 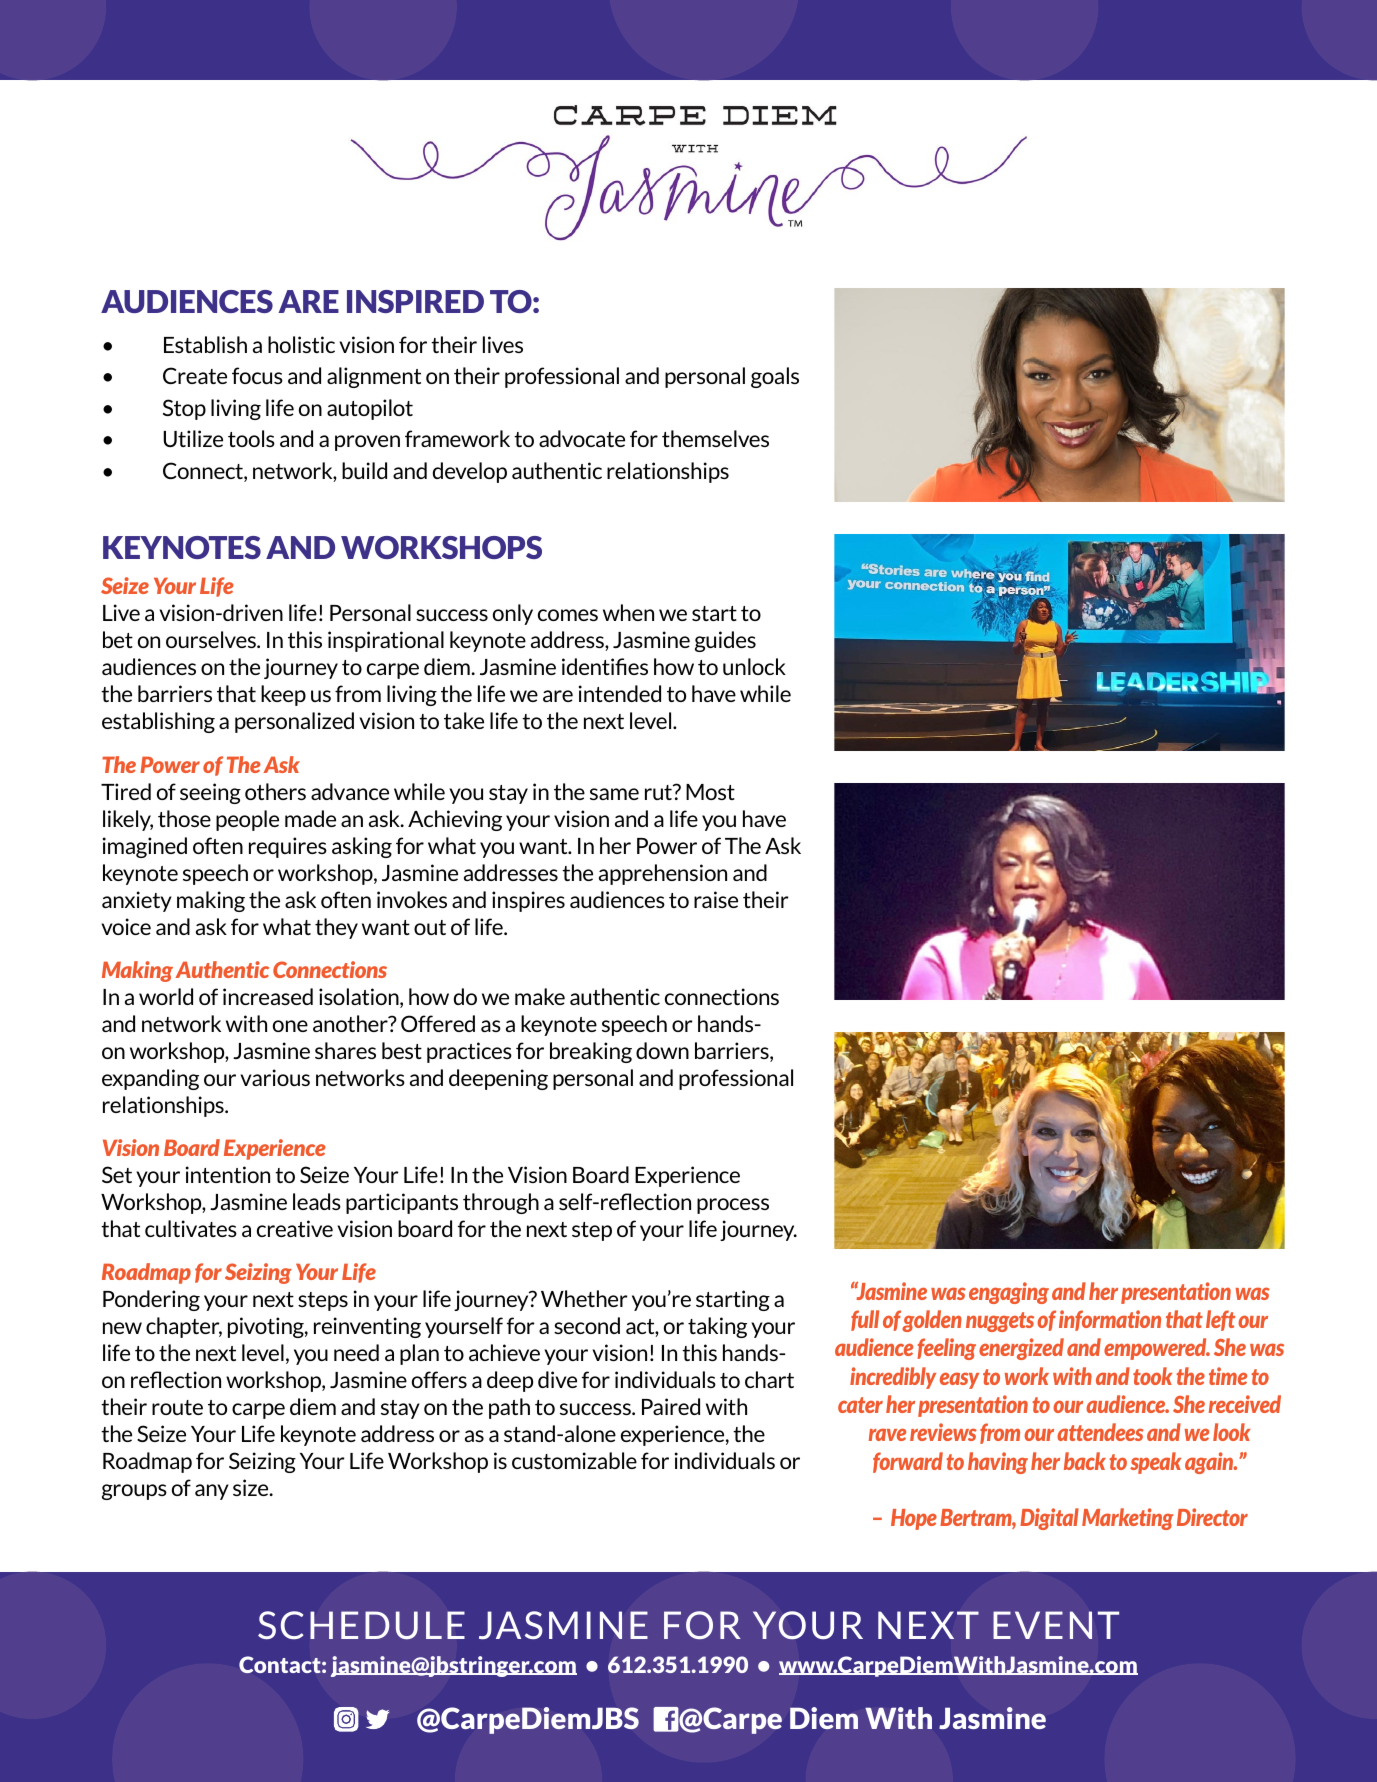 I want to click on down, so click(x=662, y=1050).
